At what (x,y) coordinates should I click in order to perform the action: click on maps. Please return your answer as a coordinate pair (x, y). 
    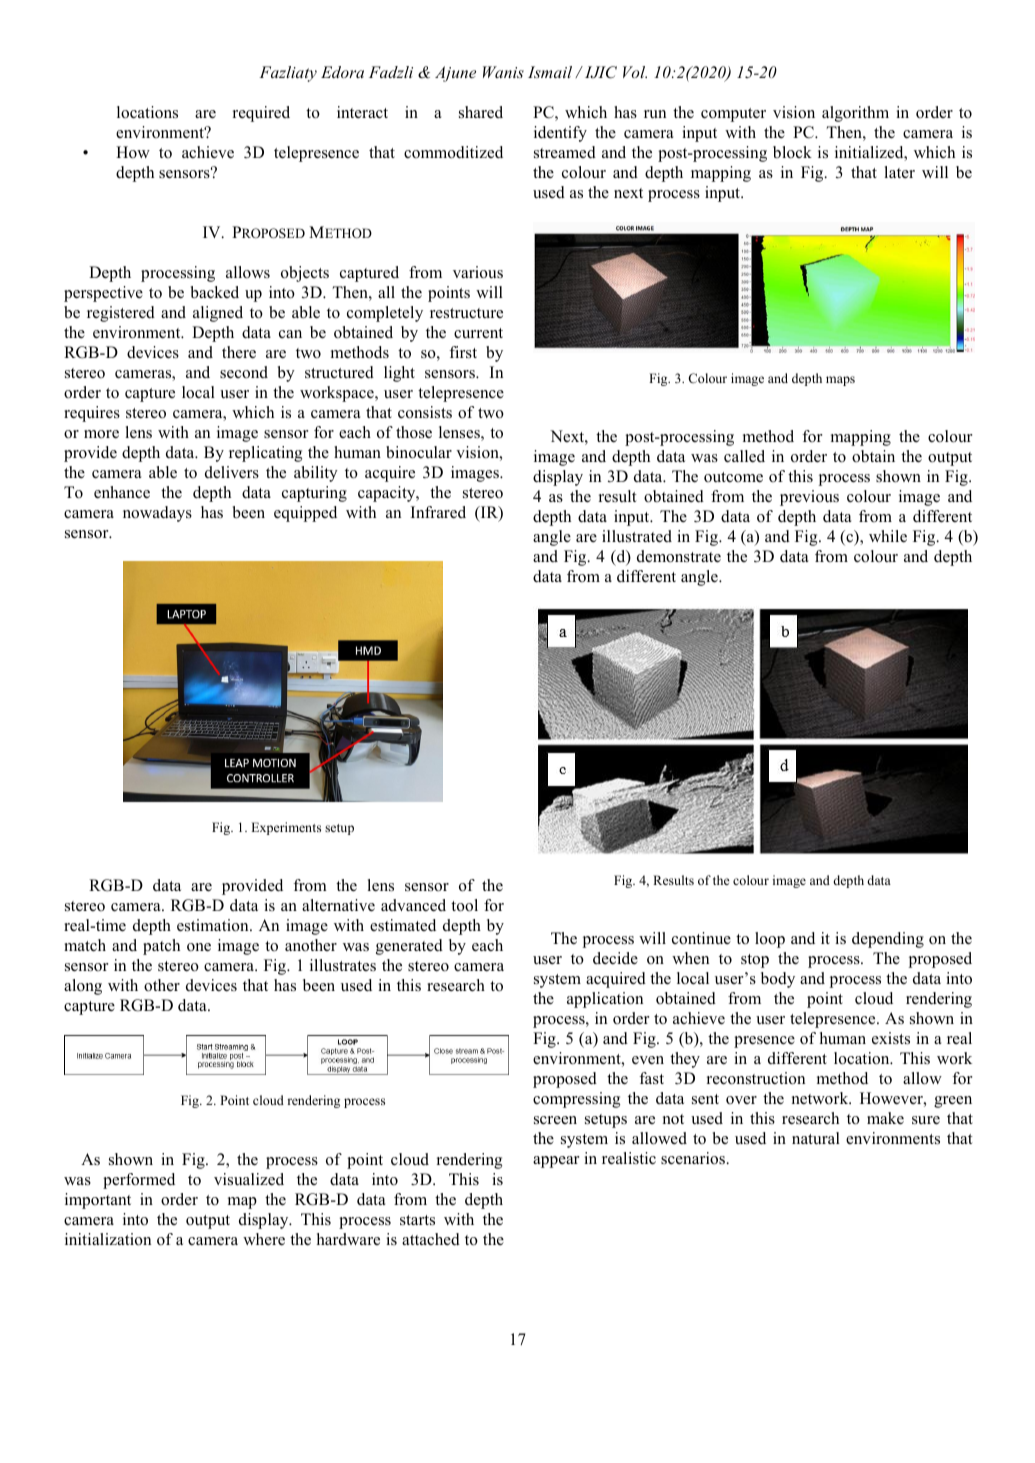
    Looking at the image, I should click on (840, 381).
